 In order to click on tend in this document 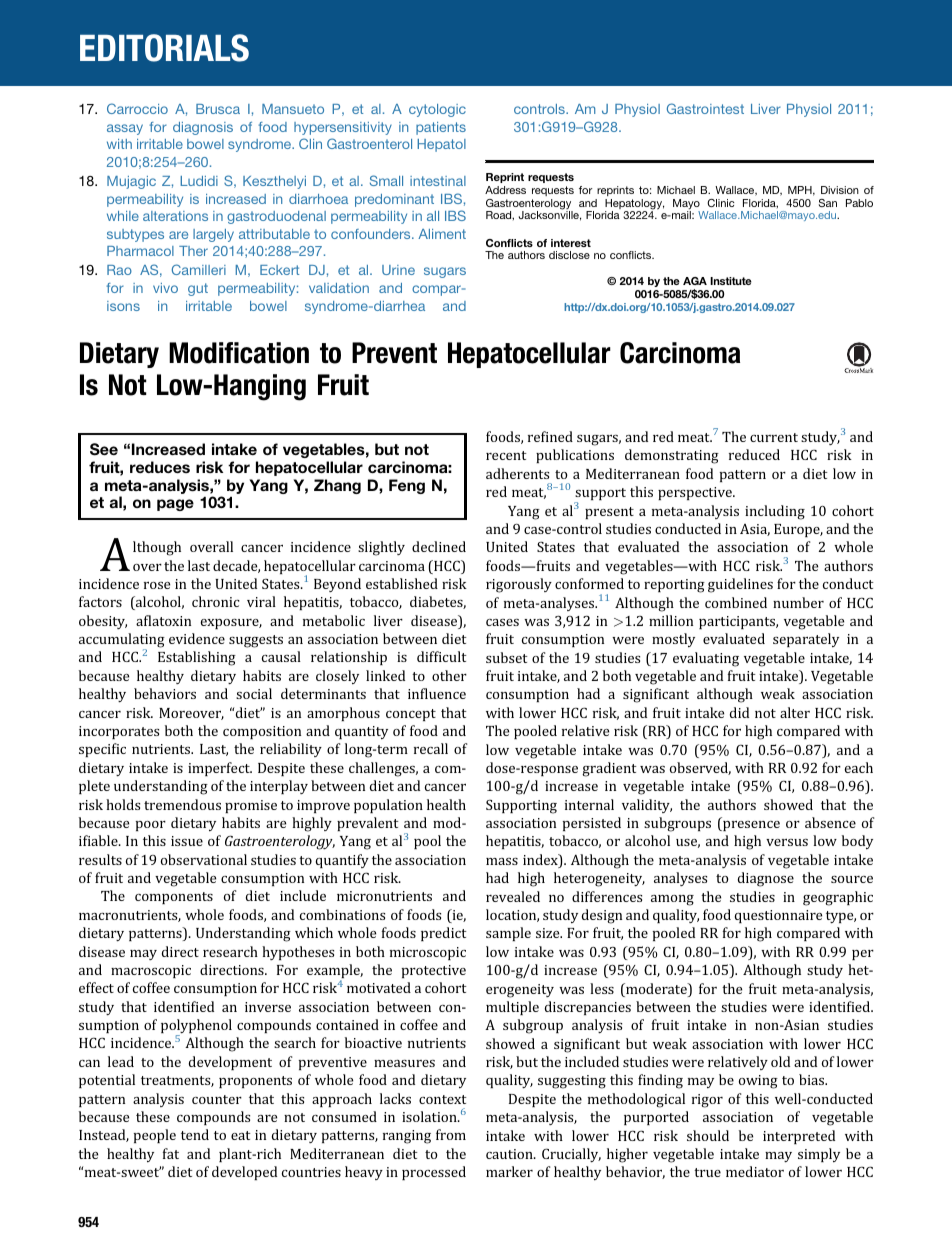, I will do `click(195, 1134)`.
